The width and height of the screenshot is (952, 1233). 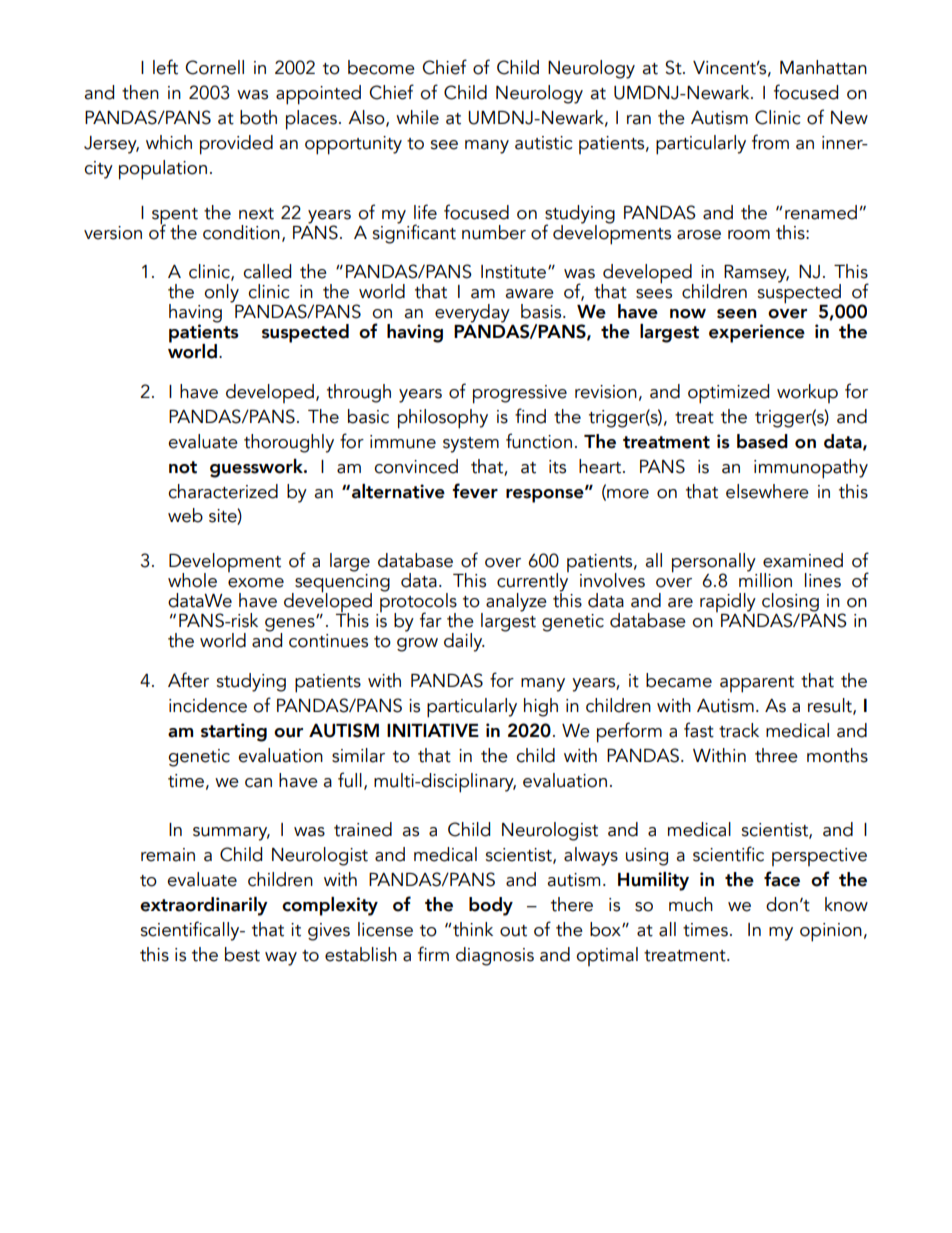 I want to click on three, so click(x=776, y=755).
